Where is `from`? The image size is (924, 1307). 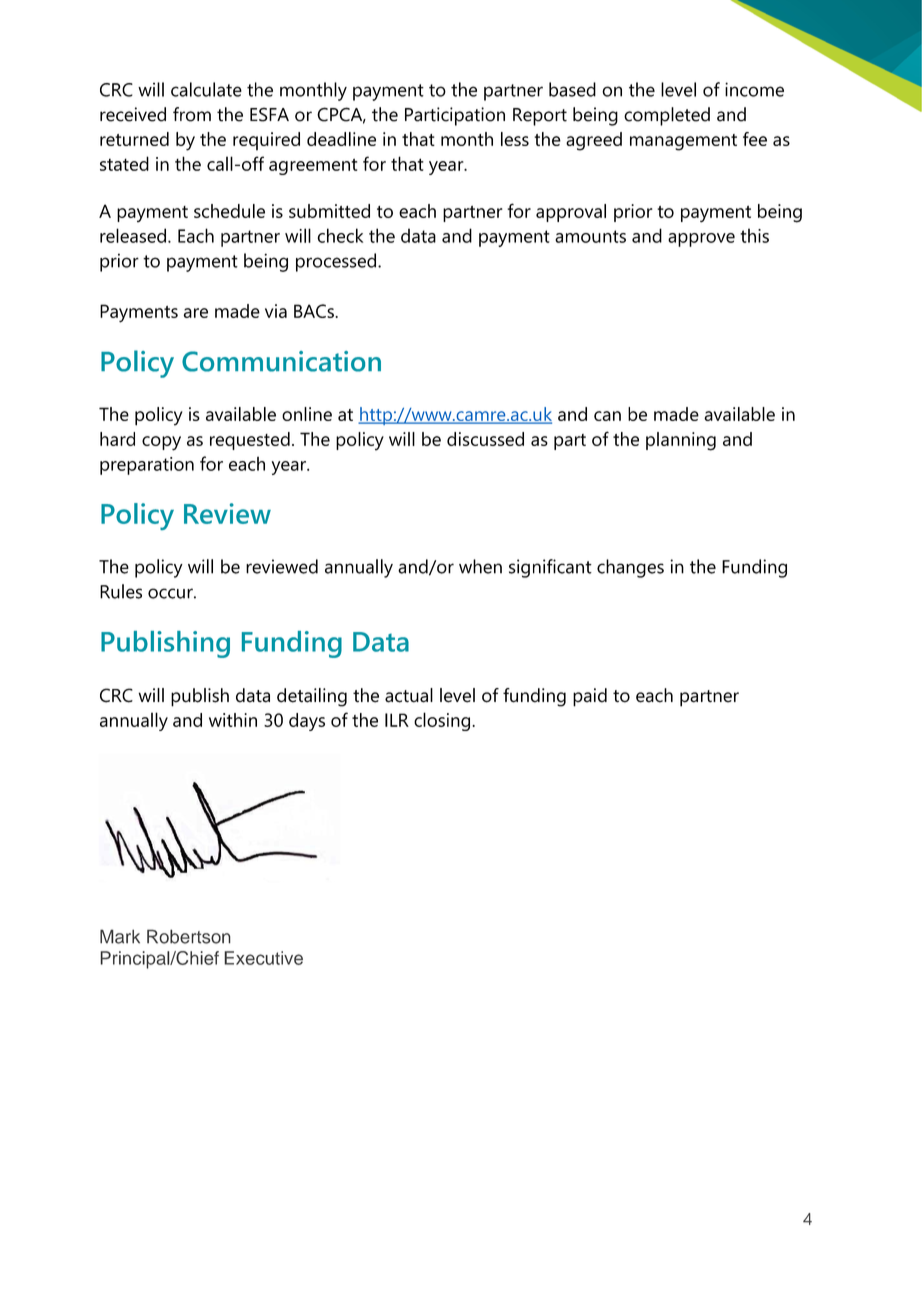
from is located at coordinates (192, 114).
